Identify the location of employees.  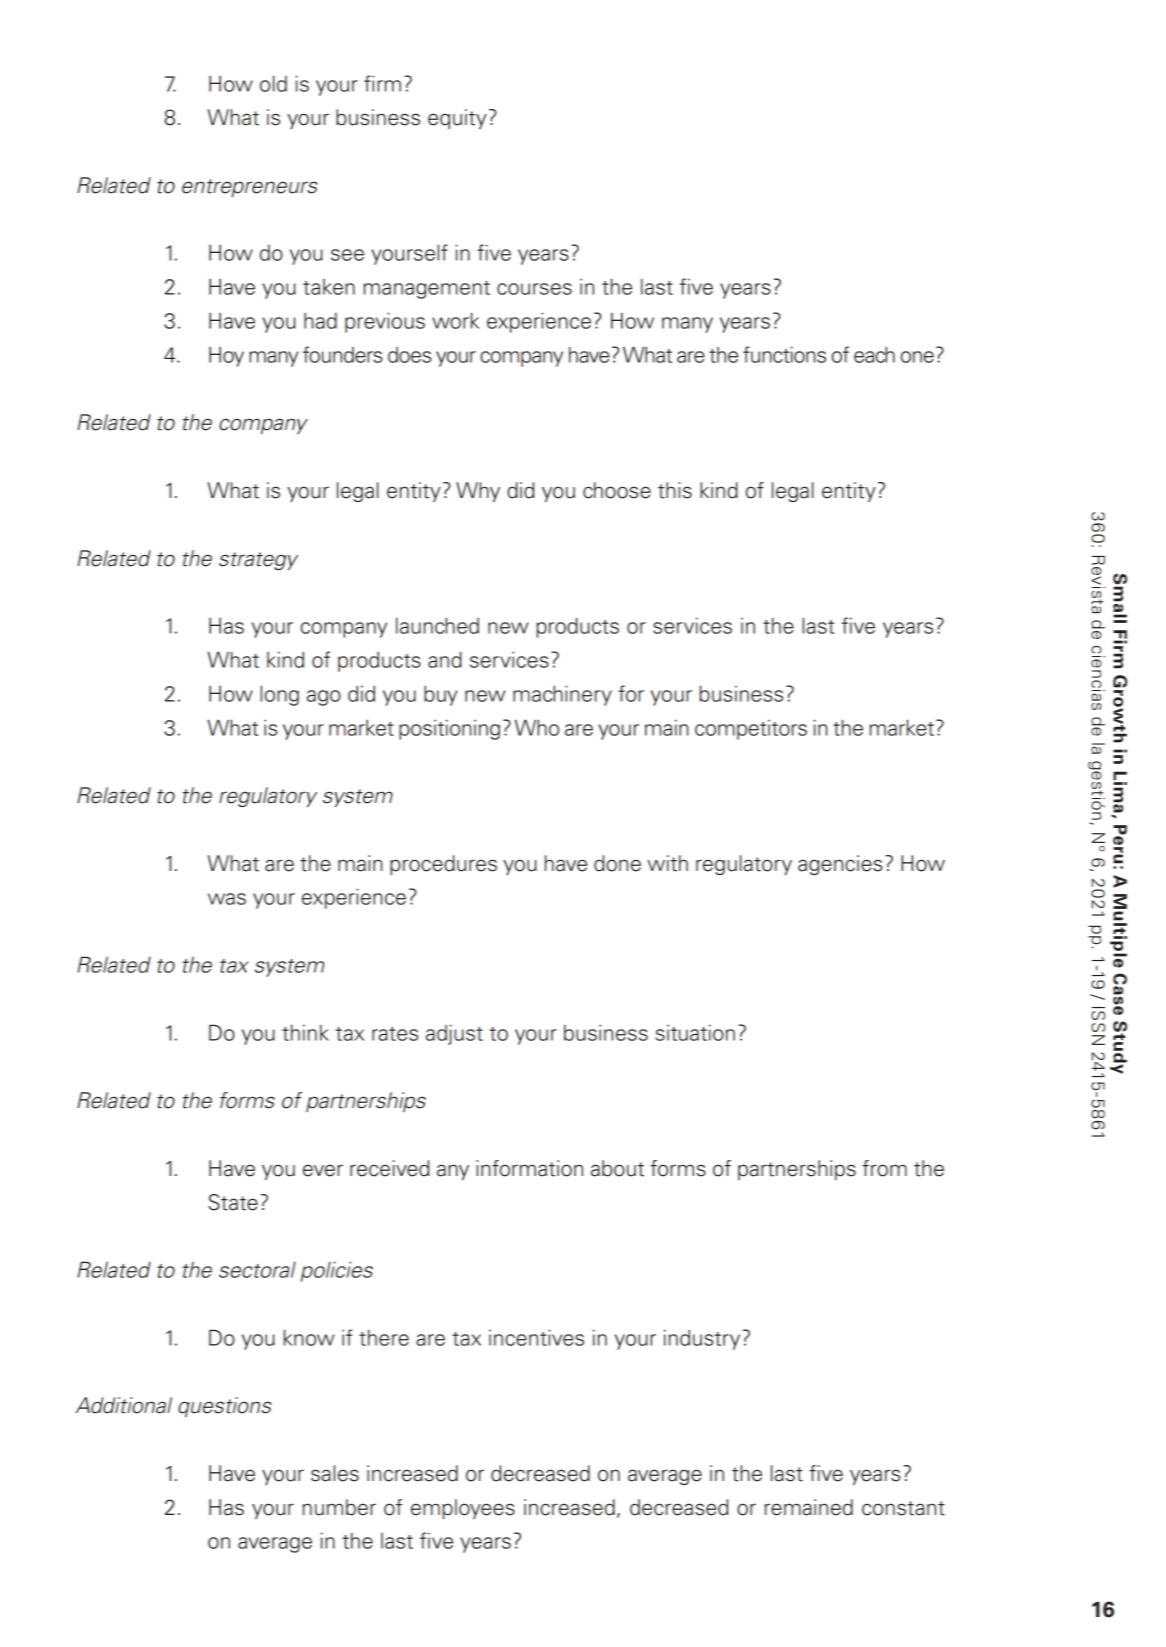
(463, 1509).
